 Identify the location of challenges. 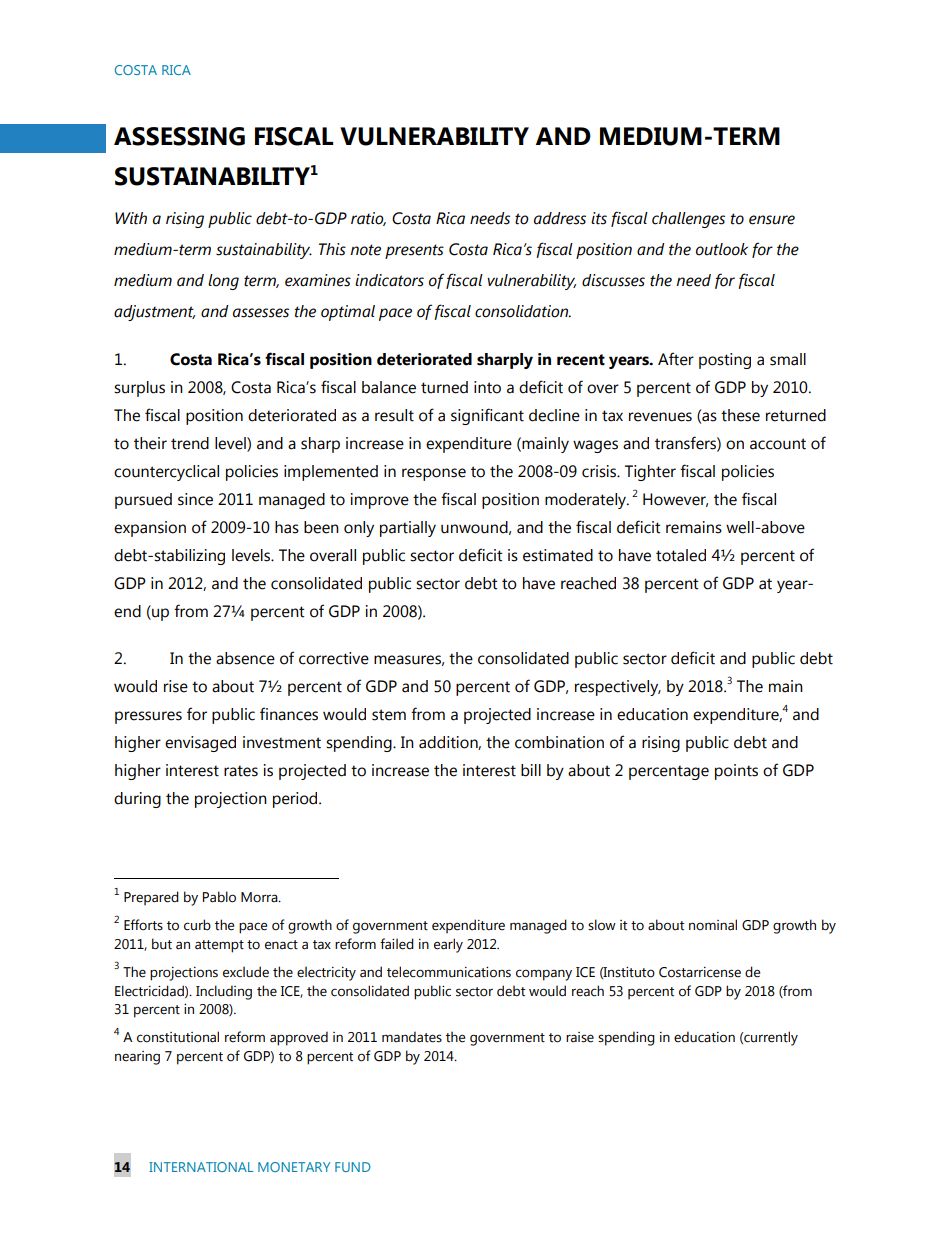
(688, 220).
